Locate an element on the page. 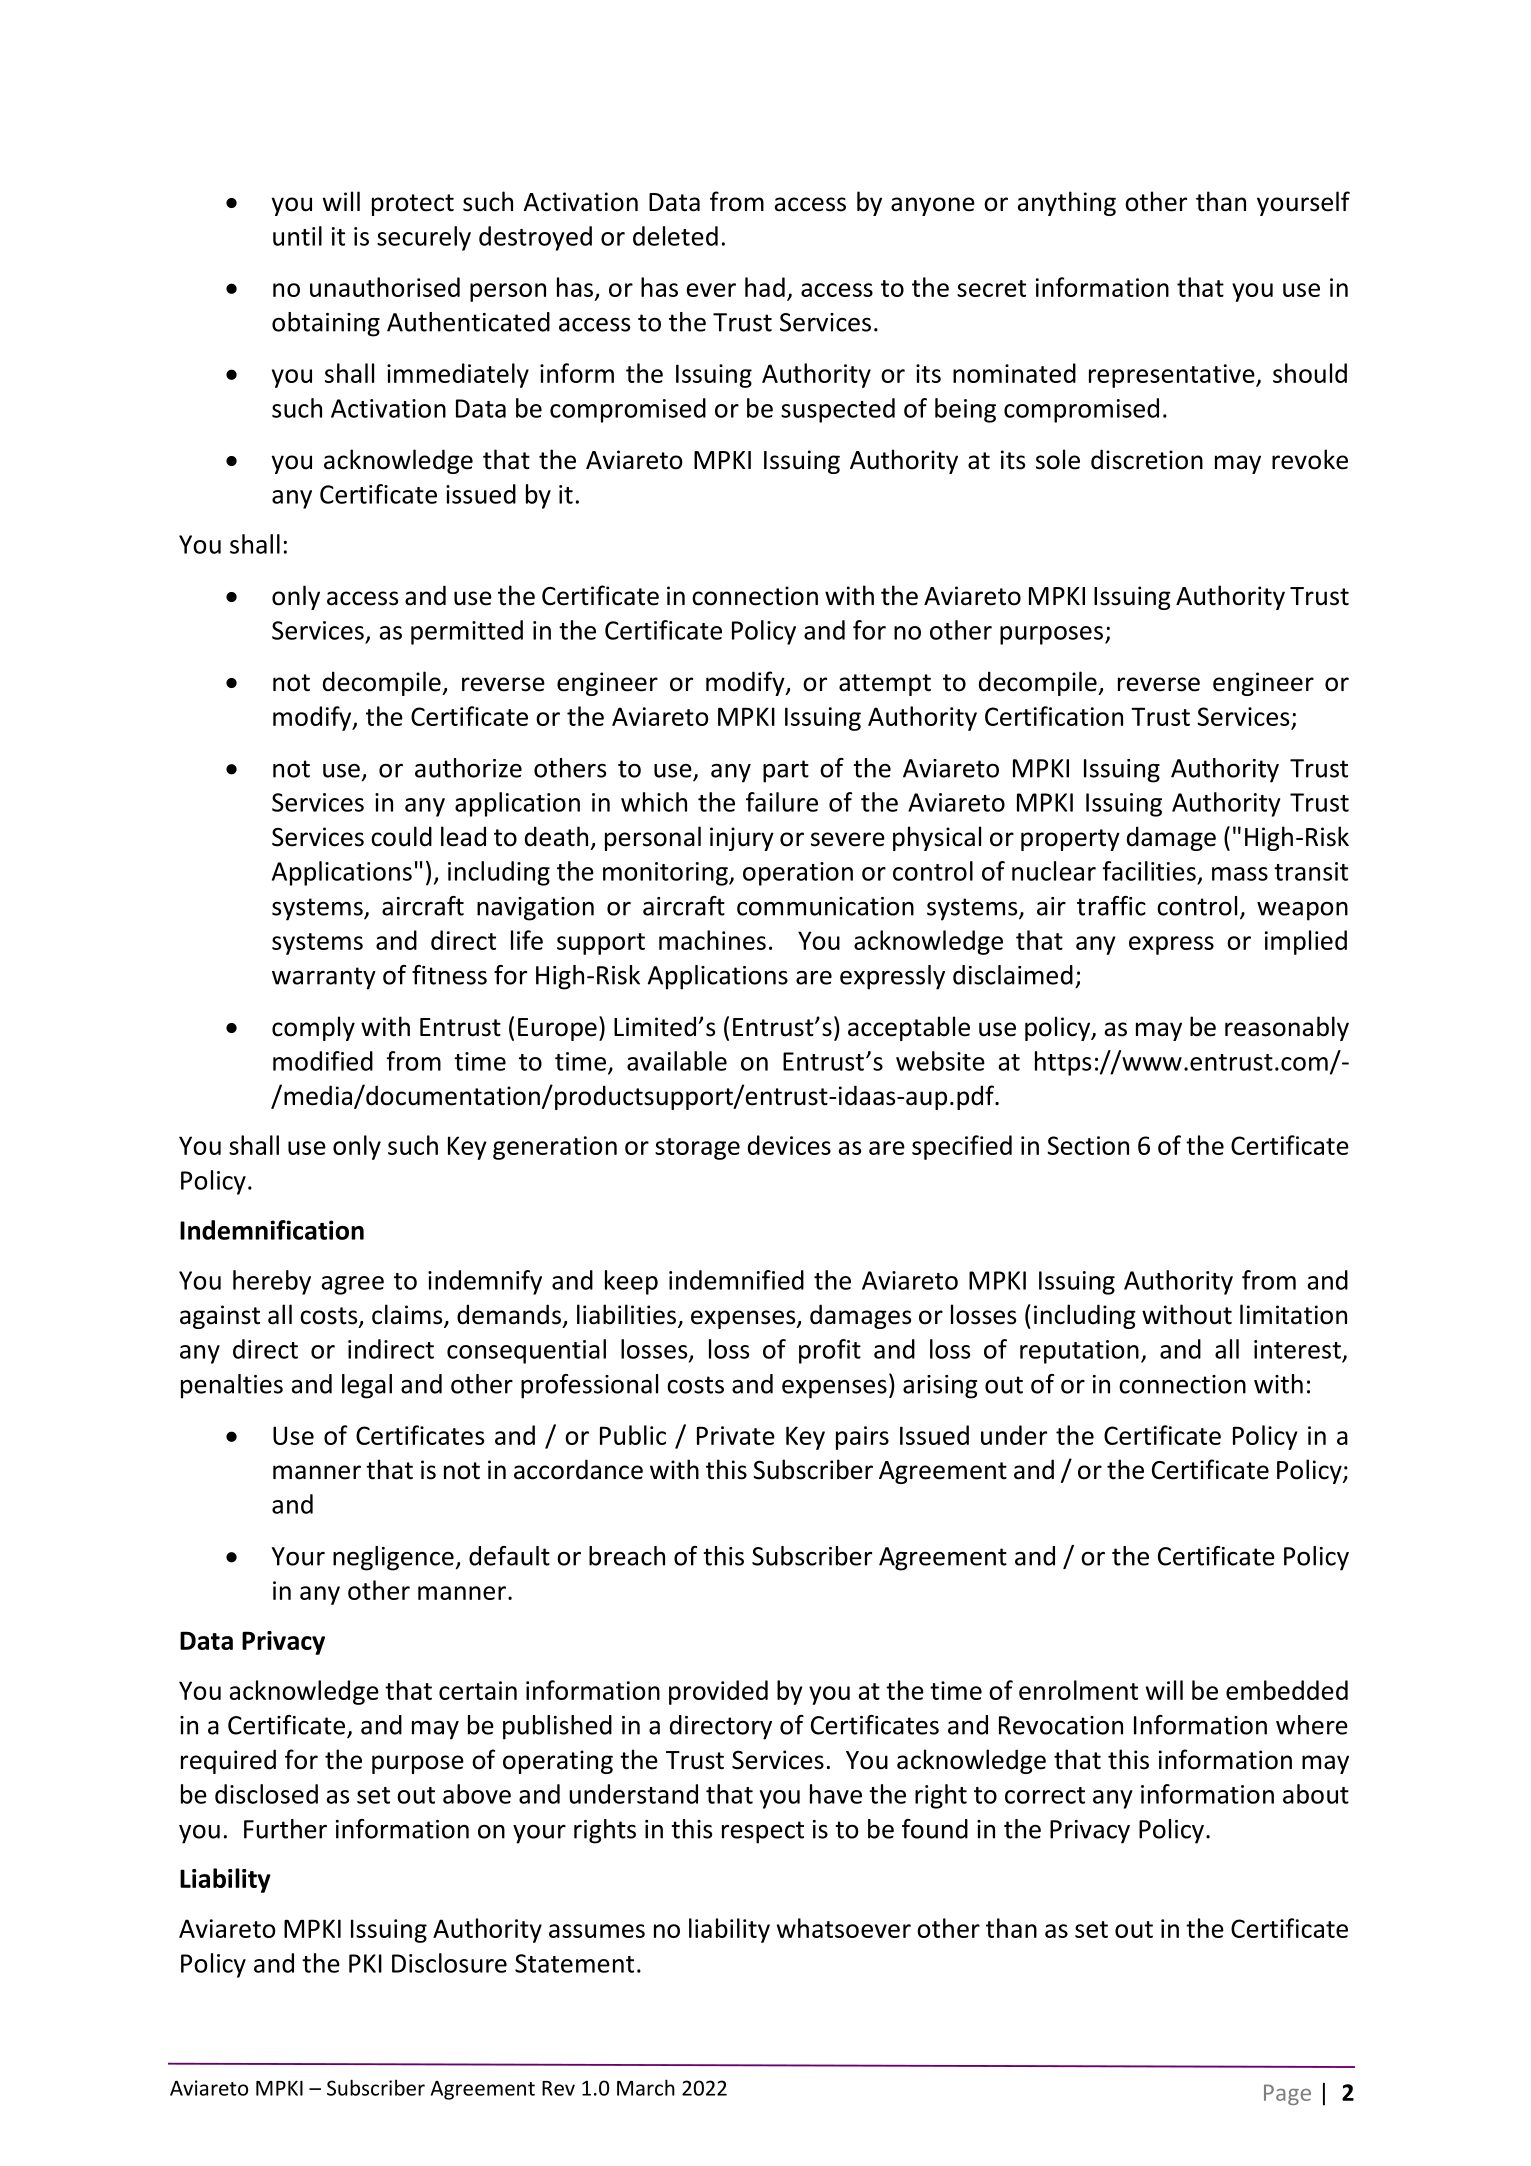 This document has width=1531, height=2166. Section is located at coordinates (1088, 1145).
